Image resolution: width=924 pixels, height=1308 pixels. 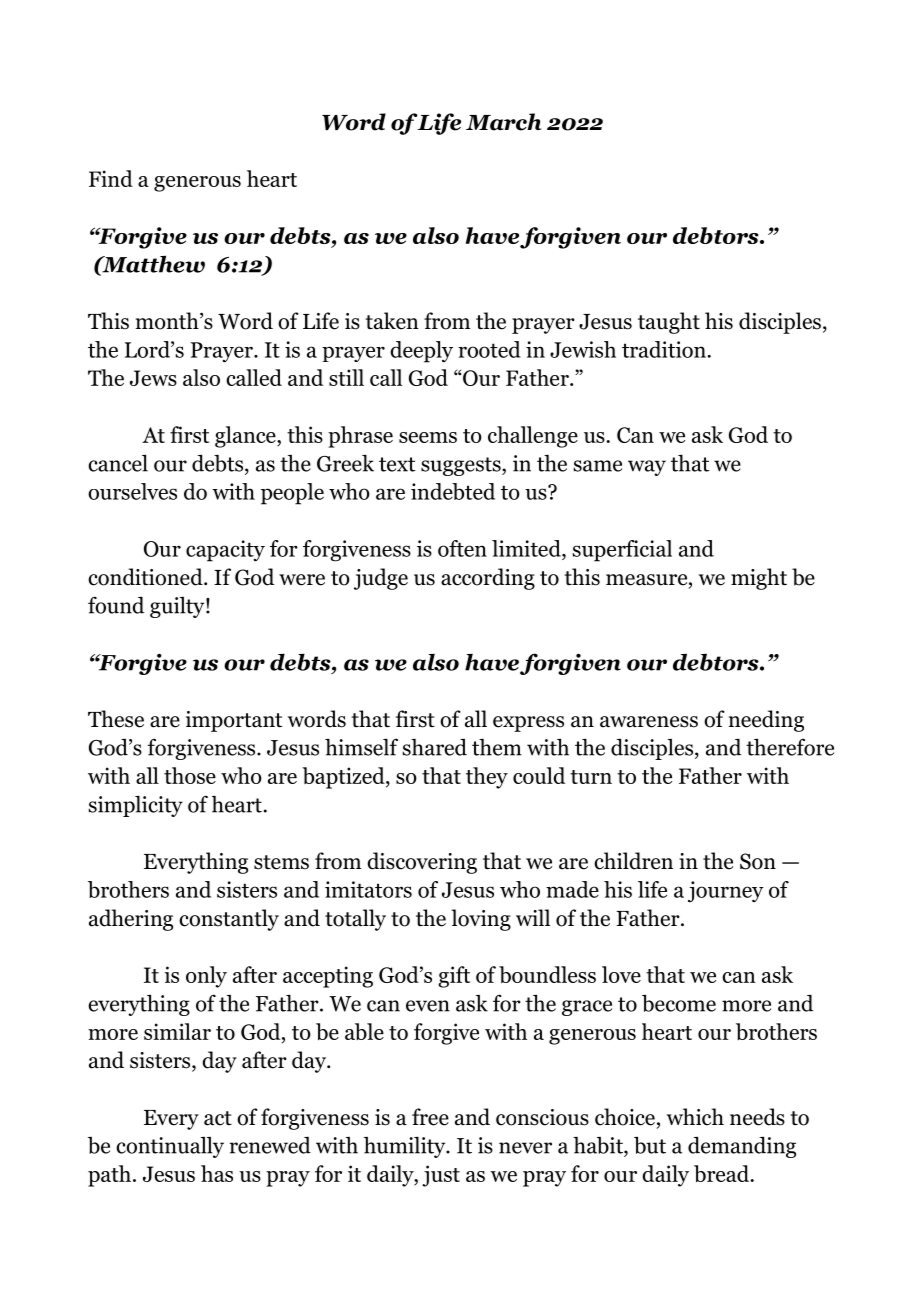 What do you see at coordinates (481, 920) in the document?
I see `loving` at bounding box center [481, 920].
